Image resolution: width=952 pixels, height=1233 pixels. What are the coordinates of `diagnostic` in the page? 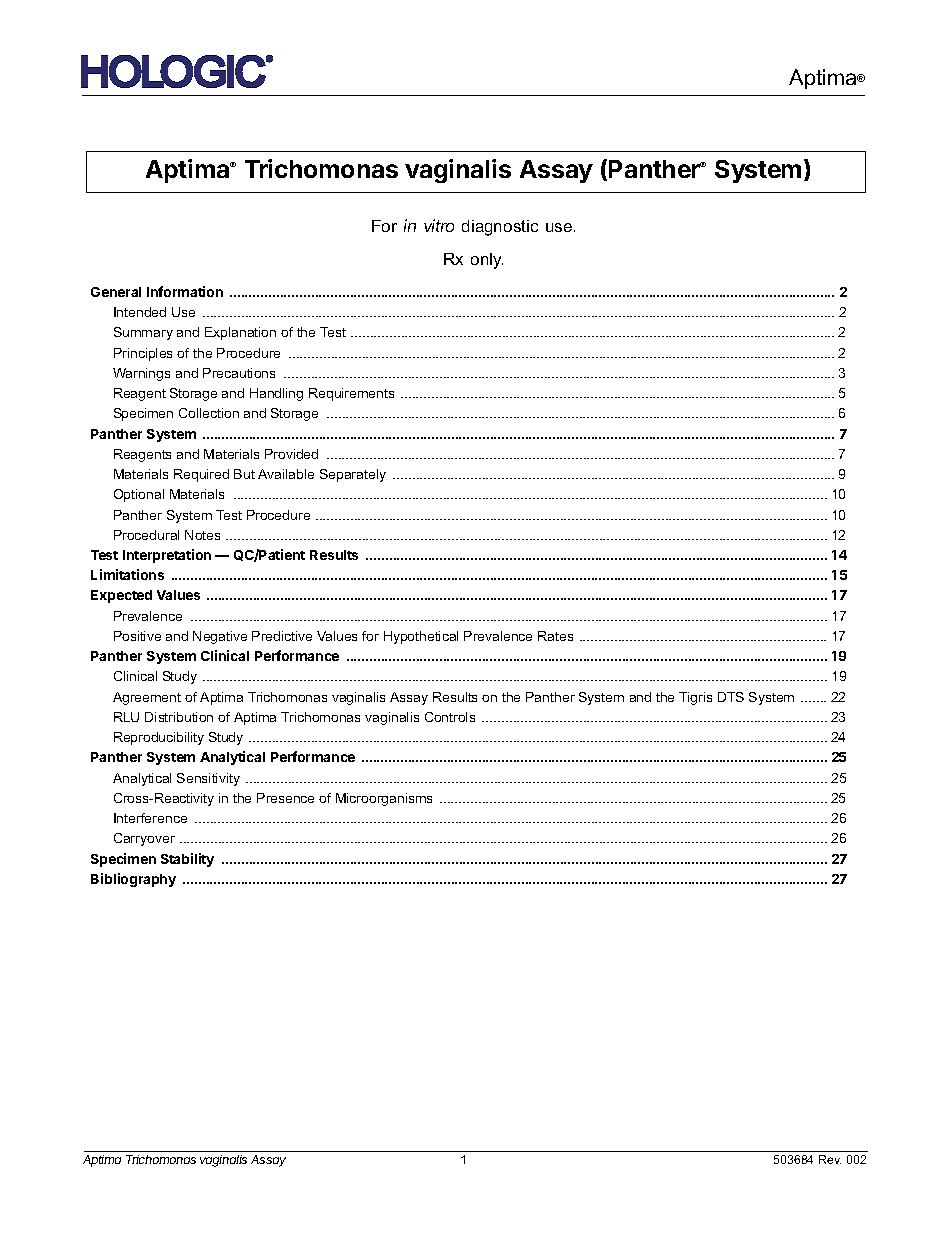 It's located at (500, 228).
